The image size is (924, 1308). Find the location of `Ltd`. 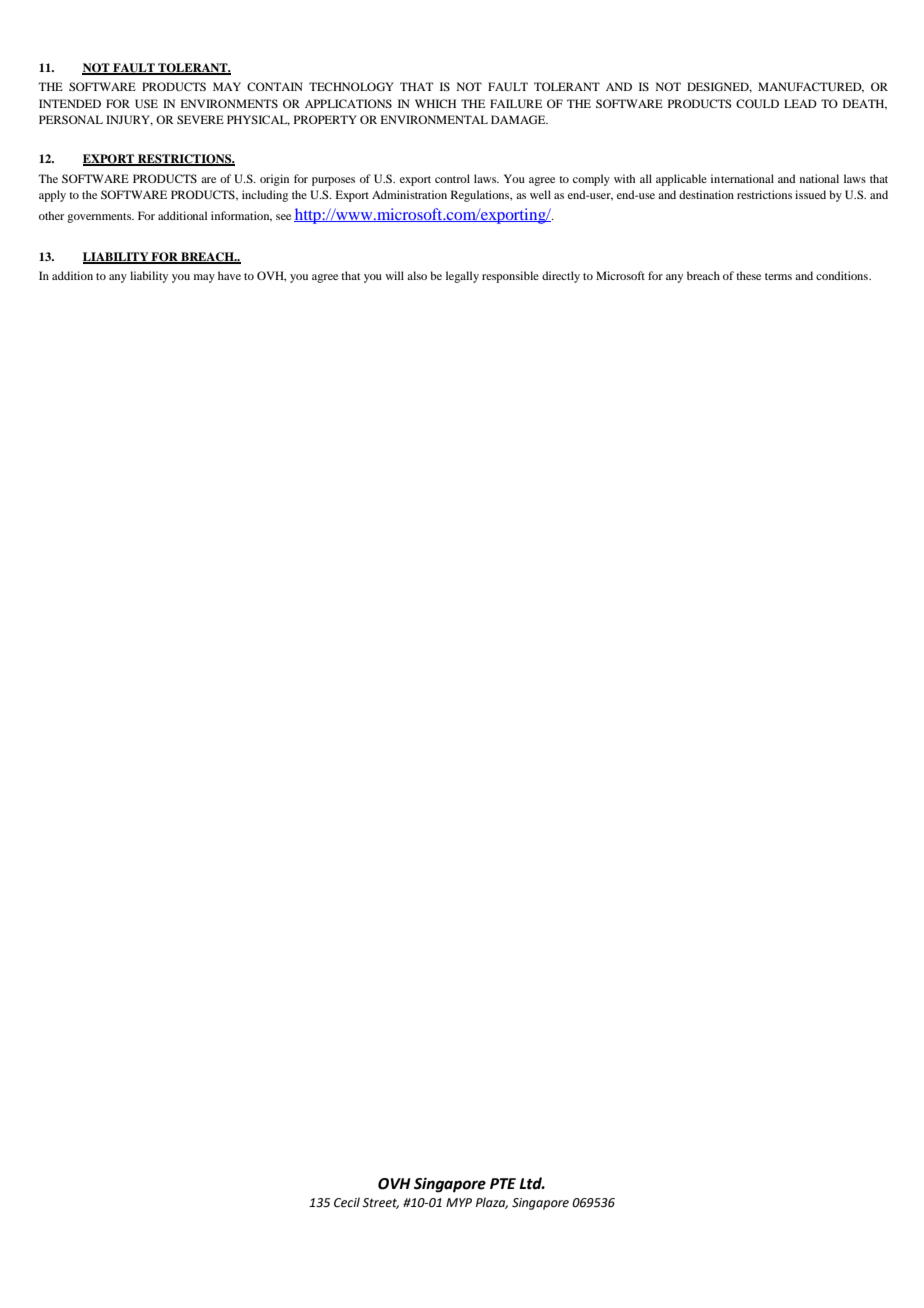

Ltd is located at coordinates (532, 1183).
